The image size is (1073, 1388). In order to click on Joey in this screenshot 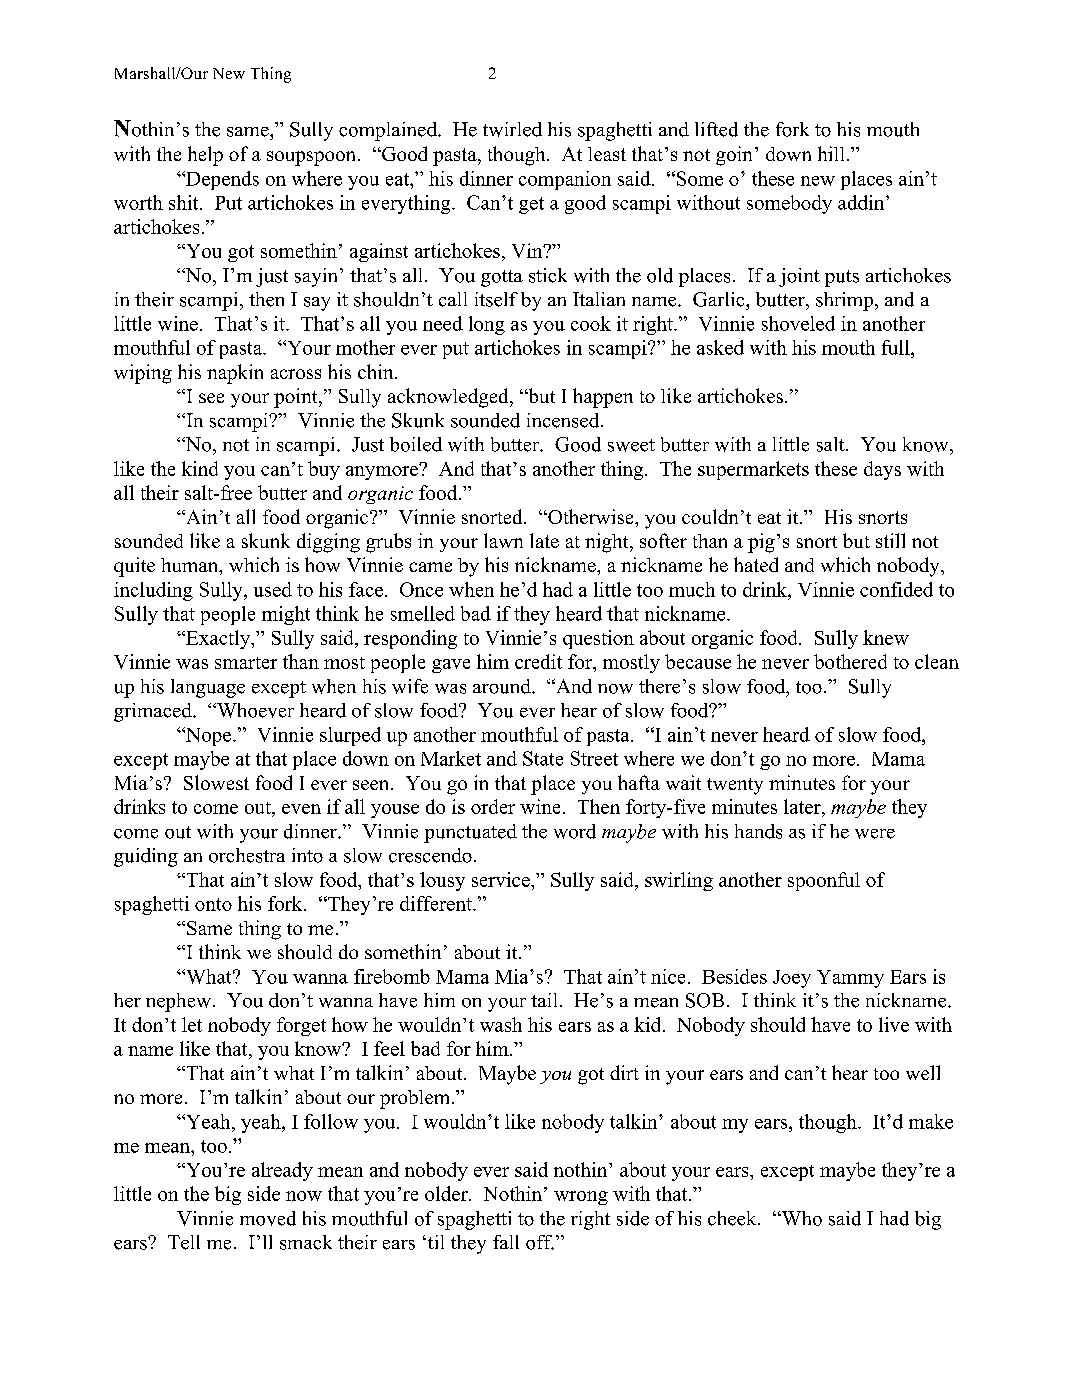, I will do `click(792, 979)`.
